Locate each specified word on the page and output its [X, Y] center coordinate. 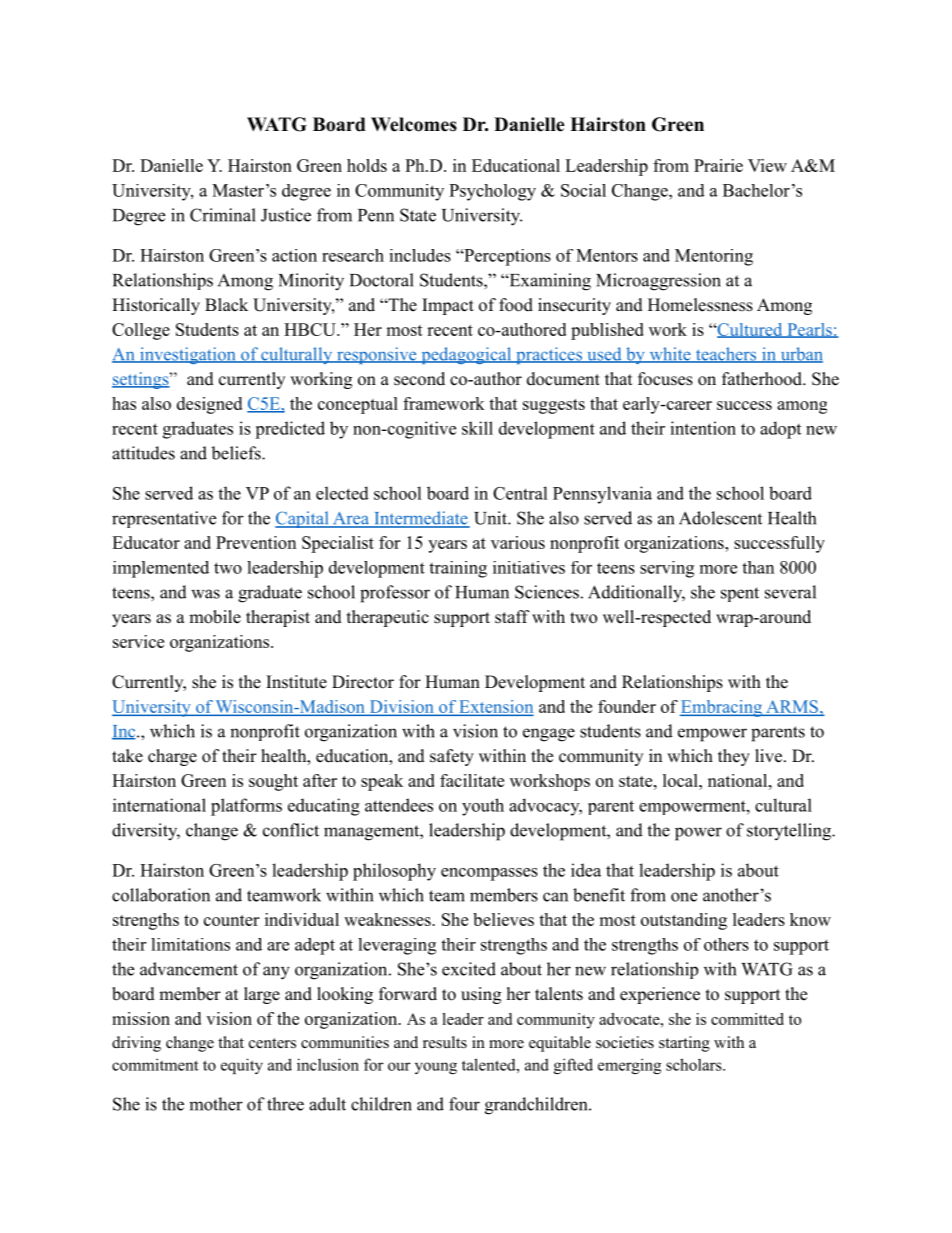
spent [740, 594]
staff [512, 617]
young [436, 1068]
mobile [215, 617]
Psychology [492, 192]
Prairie [718, 165]
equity [242, 1066]
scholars [695, 1064]
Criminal [223, 215]
